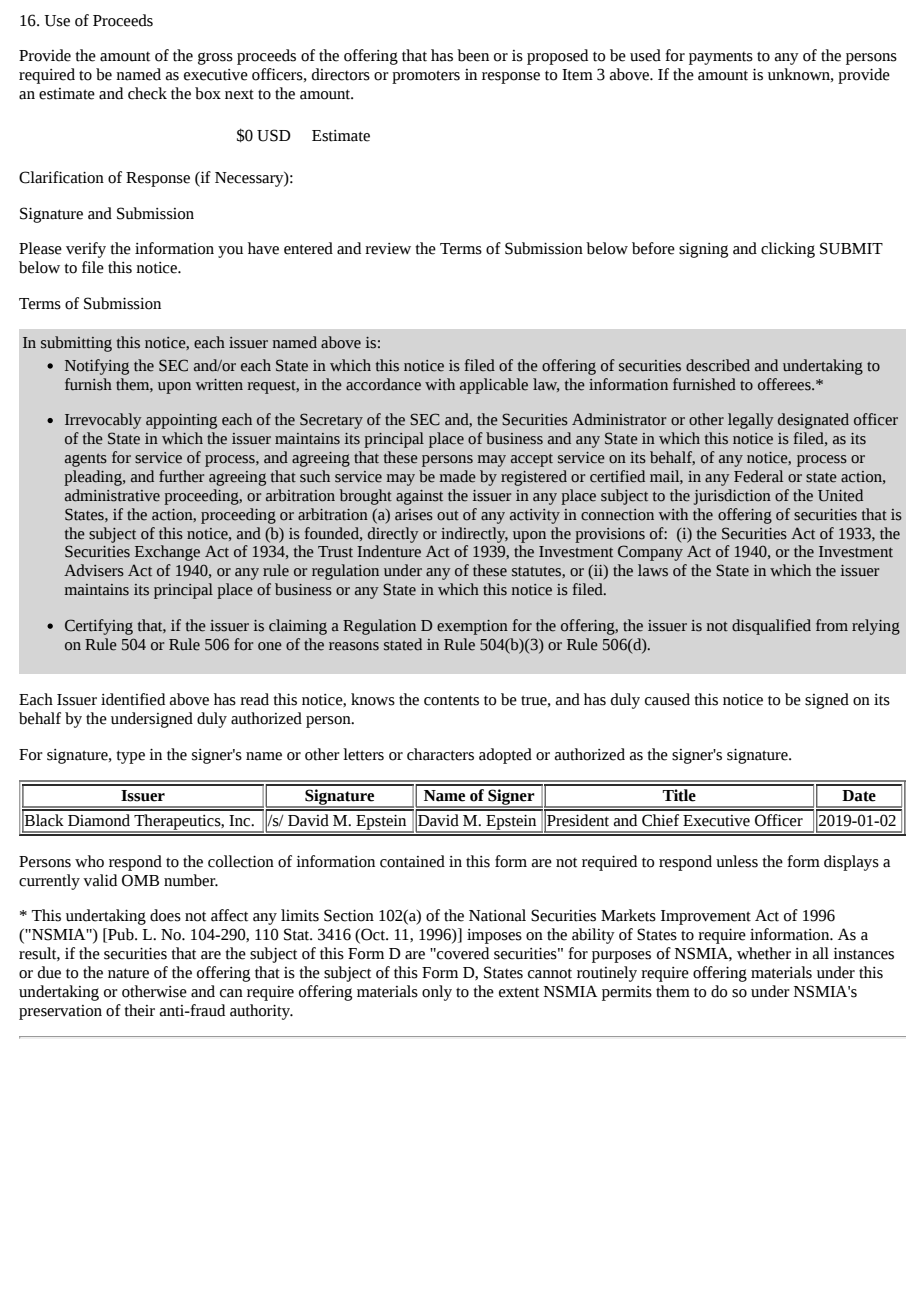 This page has width=924, height=1308. I want to click on their, so click(139, 1010).
